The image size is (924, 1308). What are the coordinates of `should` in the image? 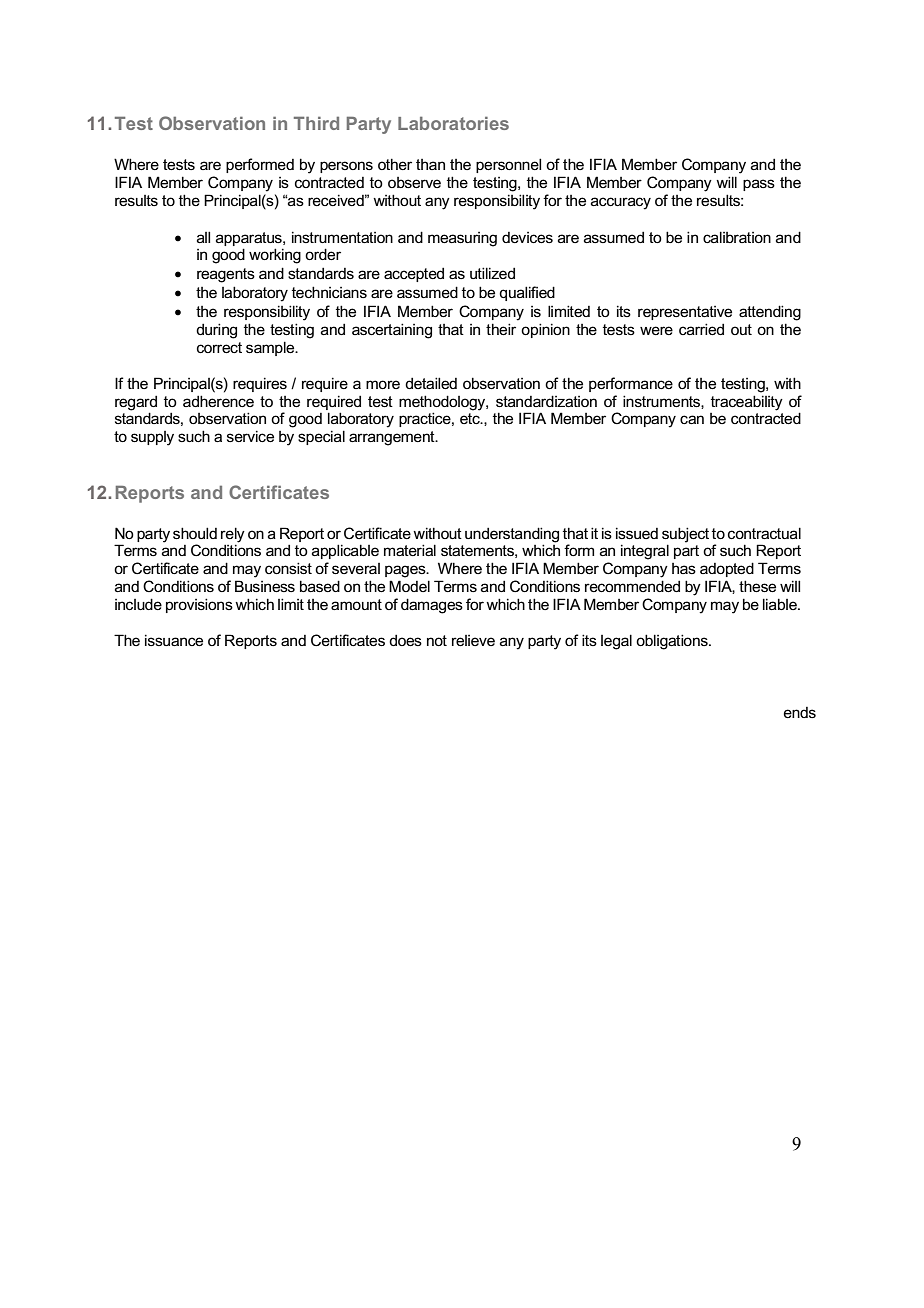 It's located at (195, 533).
